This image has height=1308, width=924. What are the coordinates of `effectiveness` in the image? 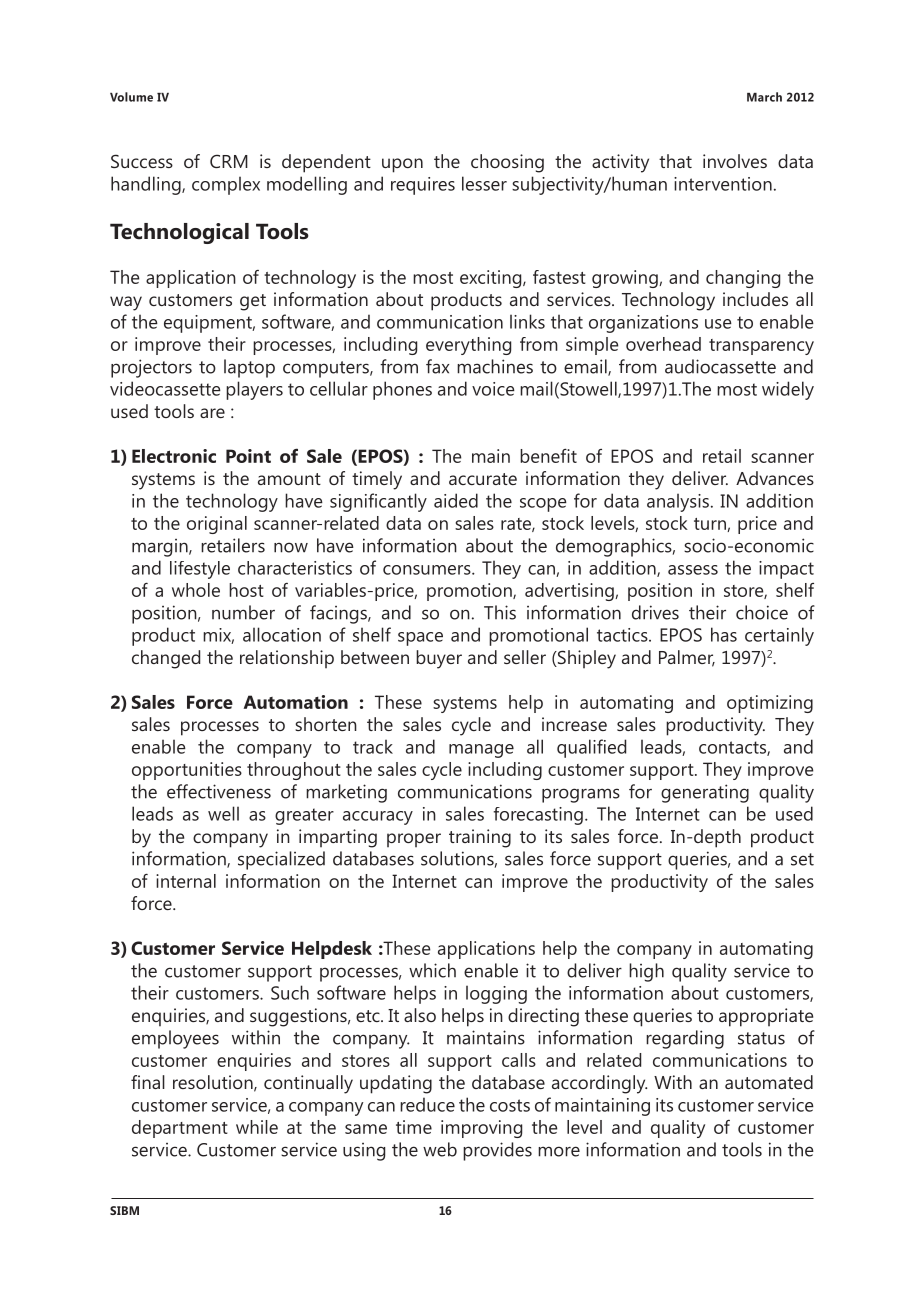 It's located at (219, 791).
